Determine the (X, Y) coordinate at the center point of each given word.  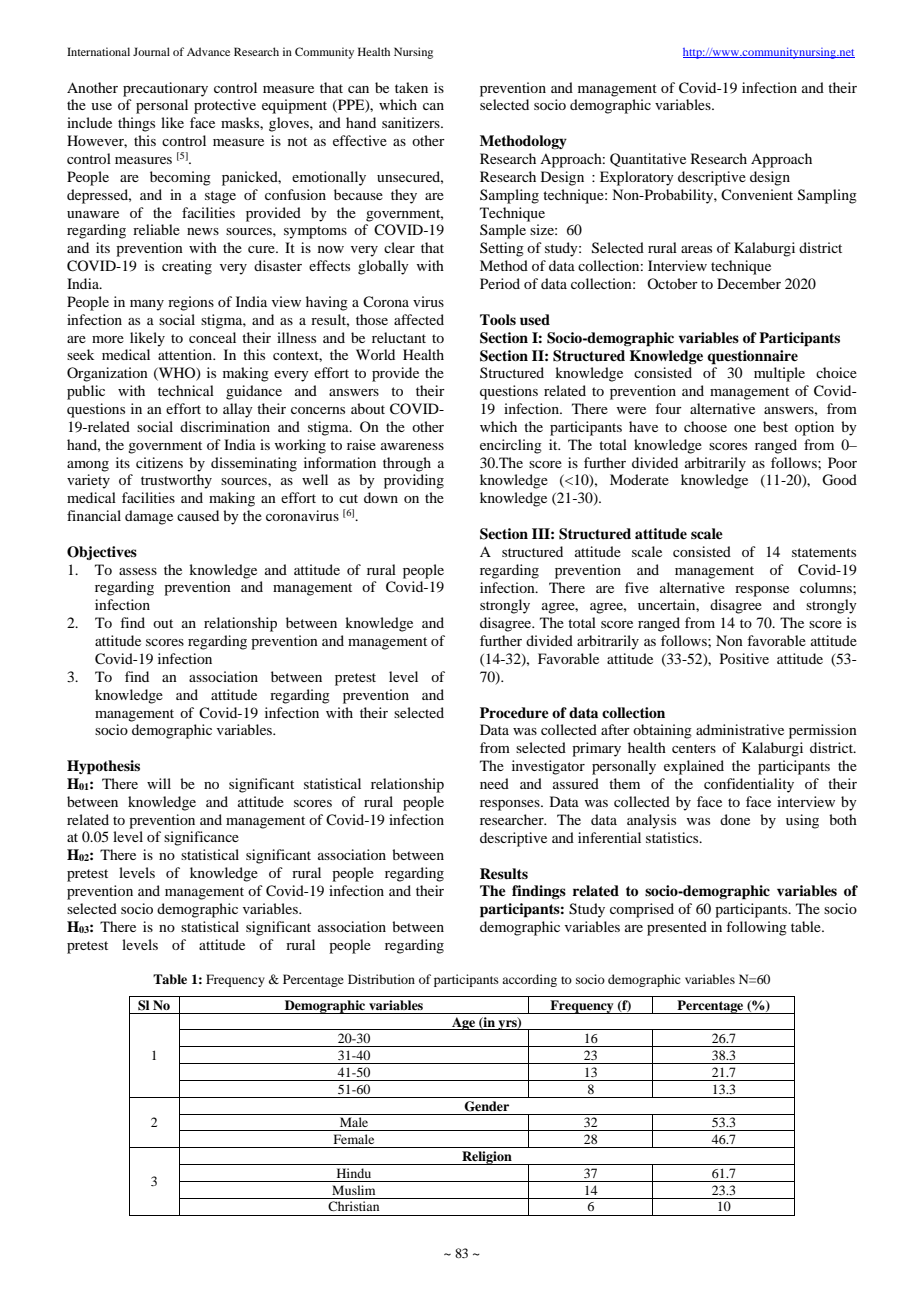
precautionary (165, 89)
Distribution (381, 979)
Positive (744, 658)
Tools (498, 319)
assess (138, 571)
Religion (487, 1158)
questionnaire (752, 357)
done (735, 819)
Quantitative (648, 160)
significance (201, 838)
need (494, 783)
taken (411, 87)
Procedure (514, 712)
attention (186, 354)
